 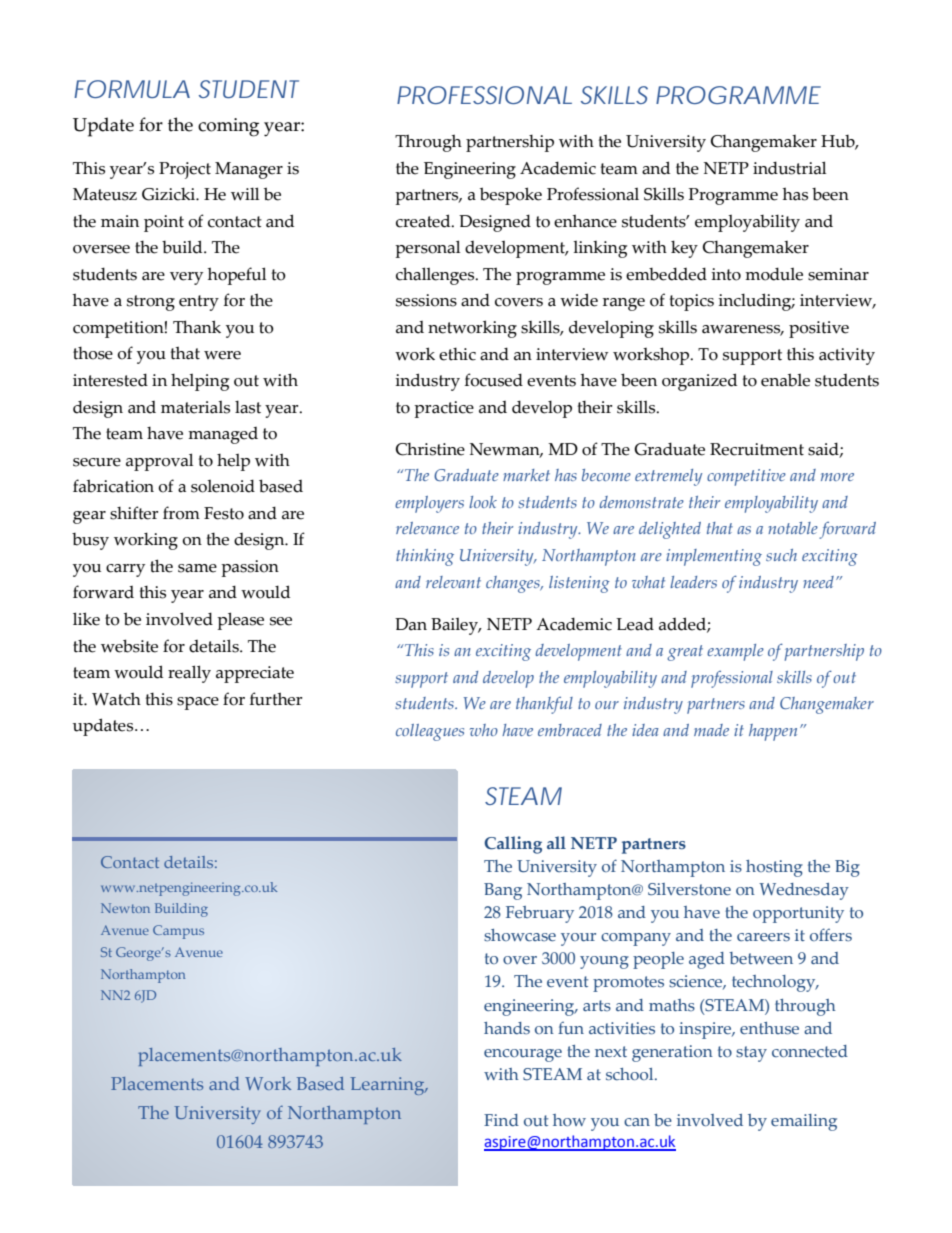 I want to click on Learning, so click(x=388, y=1086).
